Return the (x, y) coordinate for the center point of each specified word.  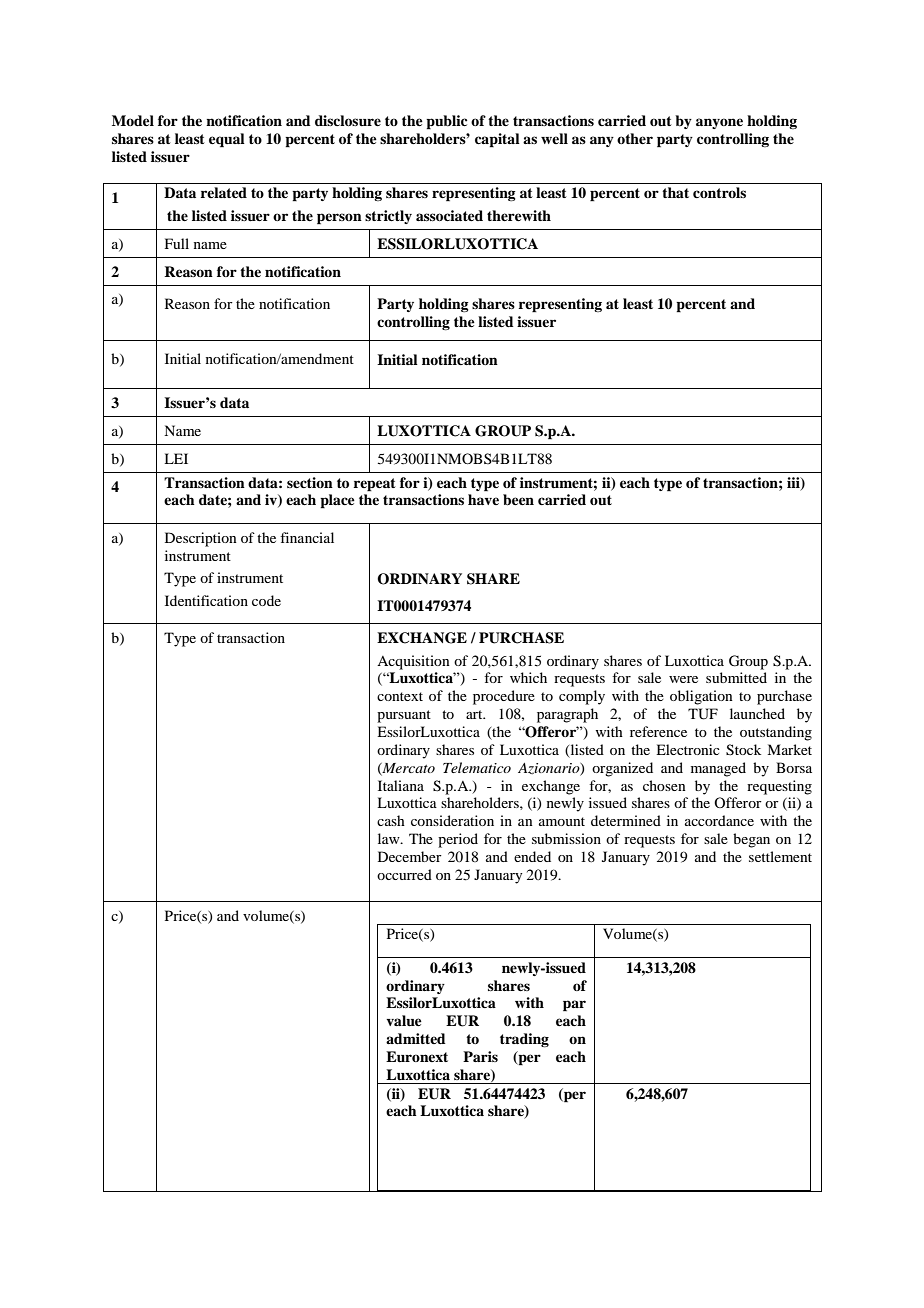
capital (497, 140)
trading (524, 1040)
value (404, 1021)
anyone (719, 123)
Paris (480, 1056)
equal (227, 140)
